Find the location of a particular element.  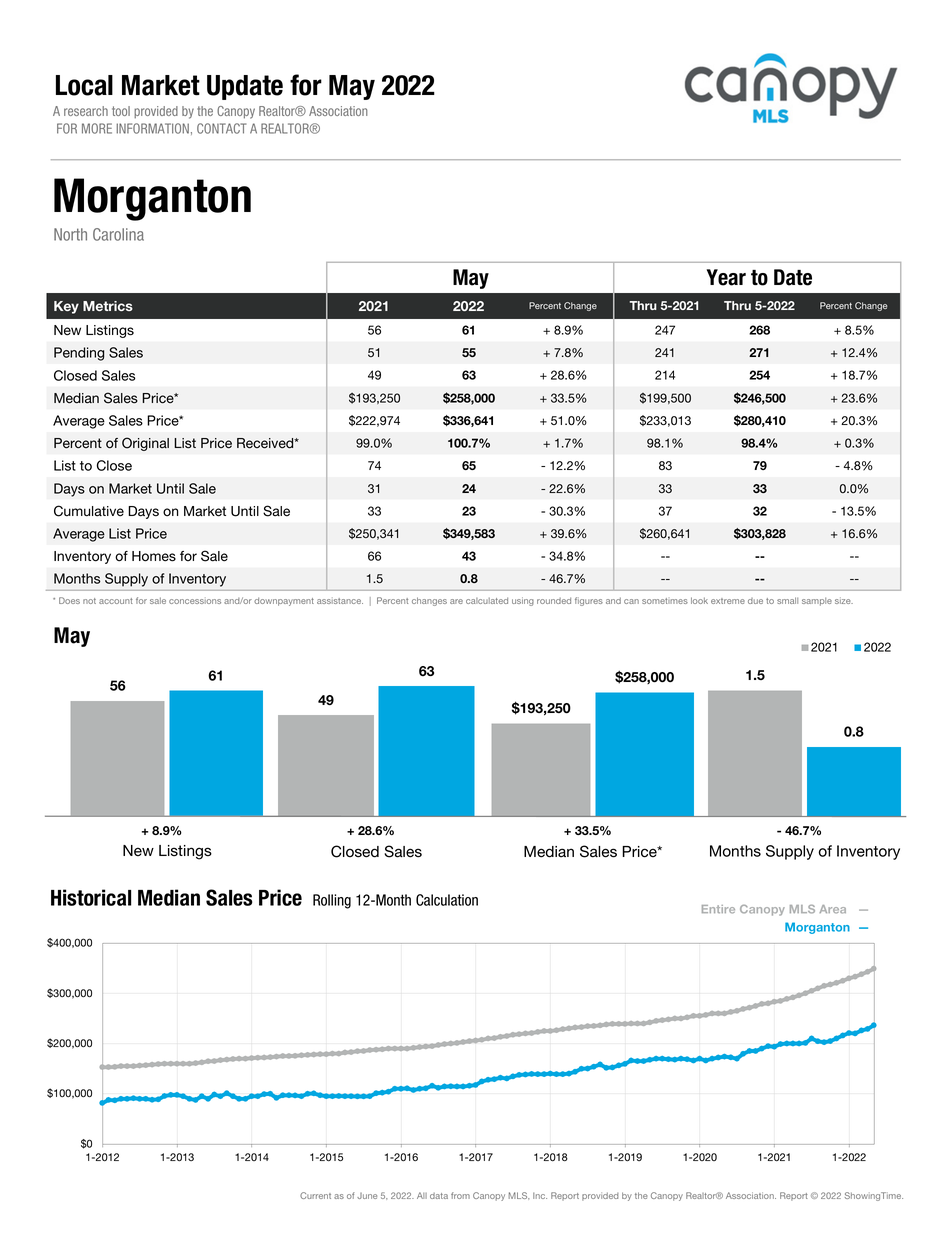

CONTACT is located at coordinates (222, 128).
